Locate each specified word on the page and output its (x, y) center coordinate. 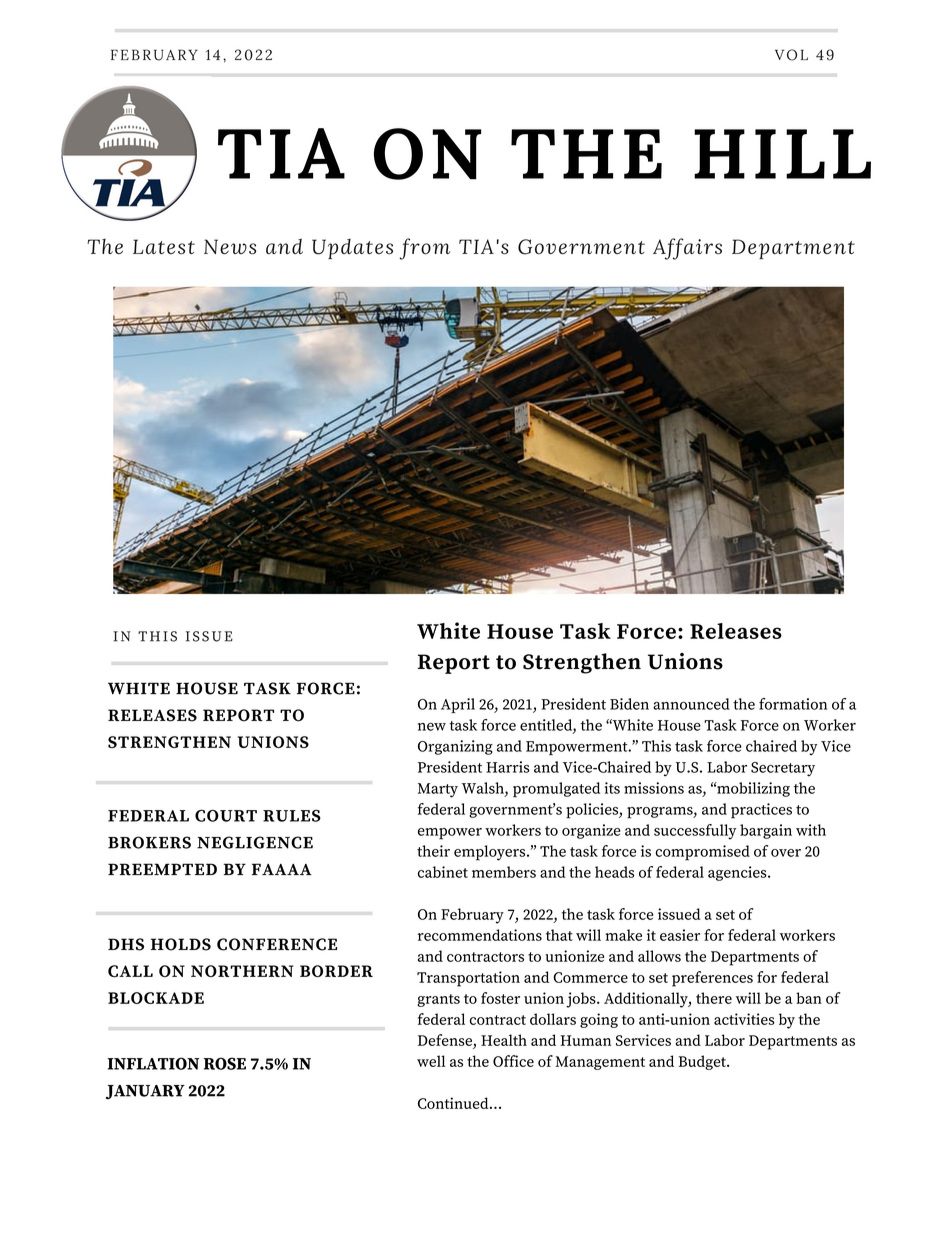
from (424, 249)
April (458, 705)
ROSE (225, 1063)
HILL (782, 154)
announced (691, 704)
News (230, 247)
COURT (226, 815)
